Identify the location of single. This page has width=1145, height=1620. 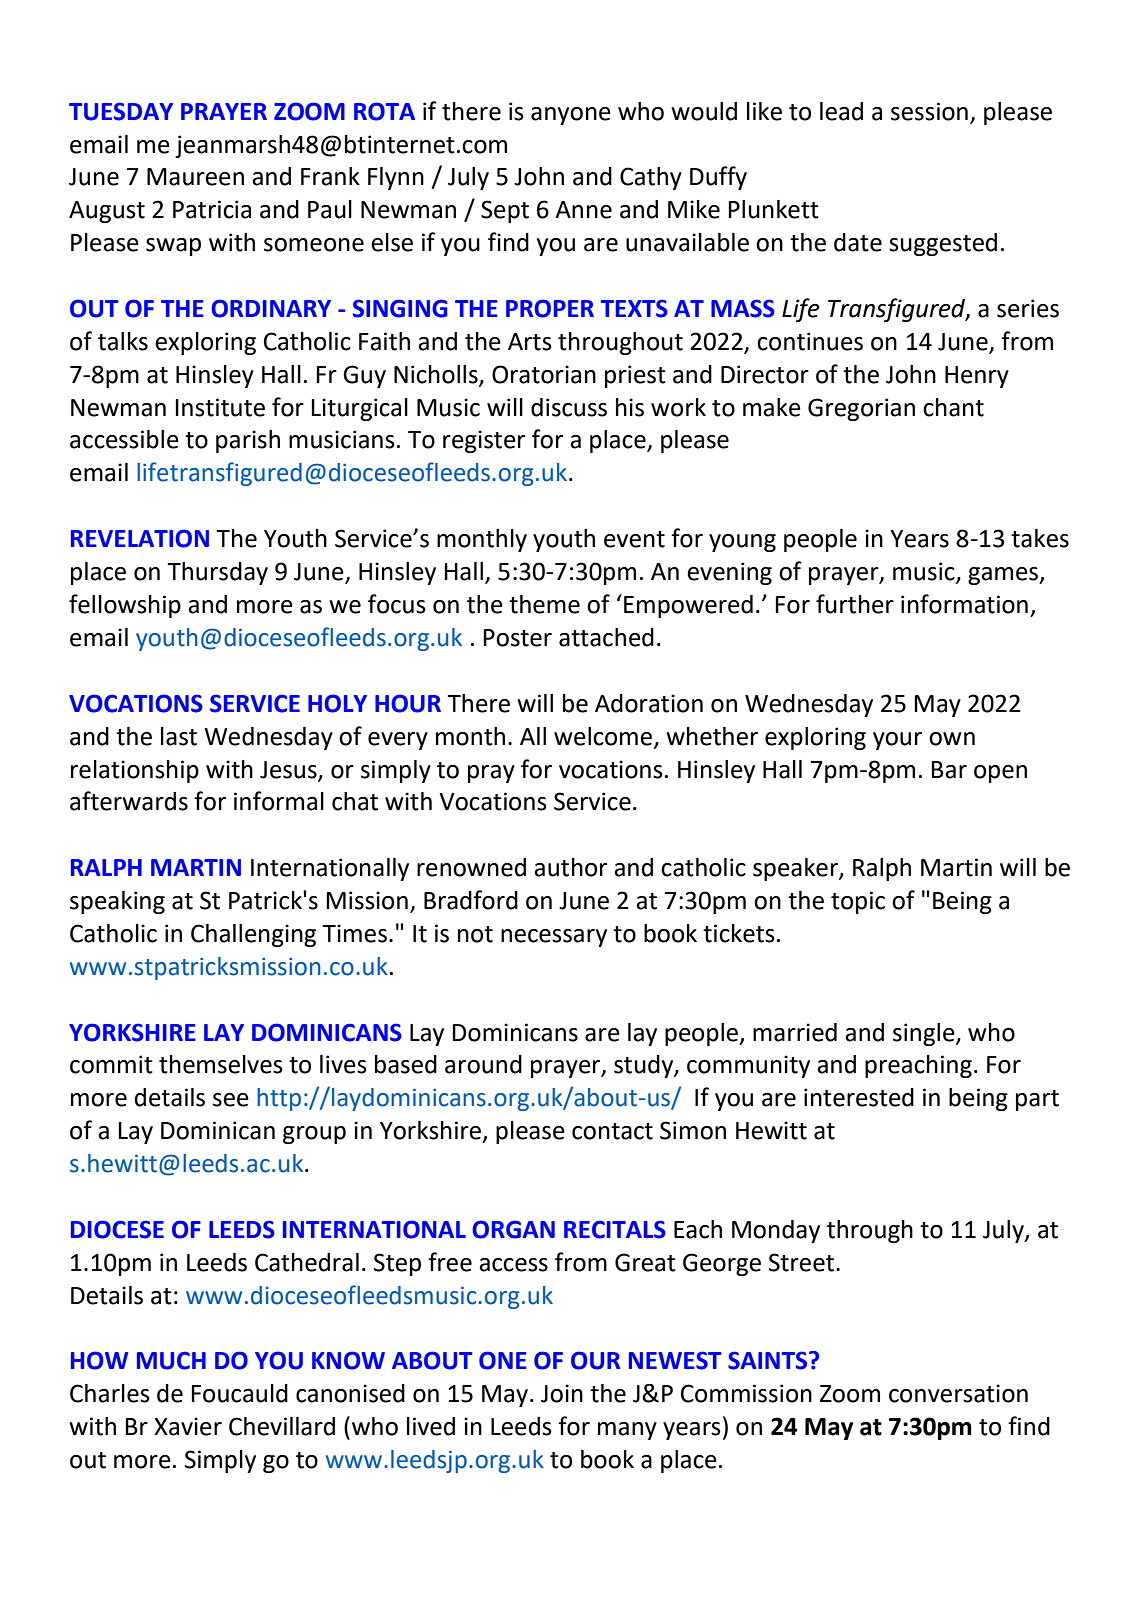
(925, 1034).
